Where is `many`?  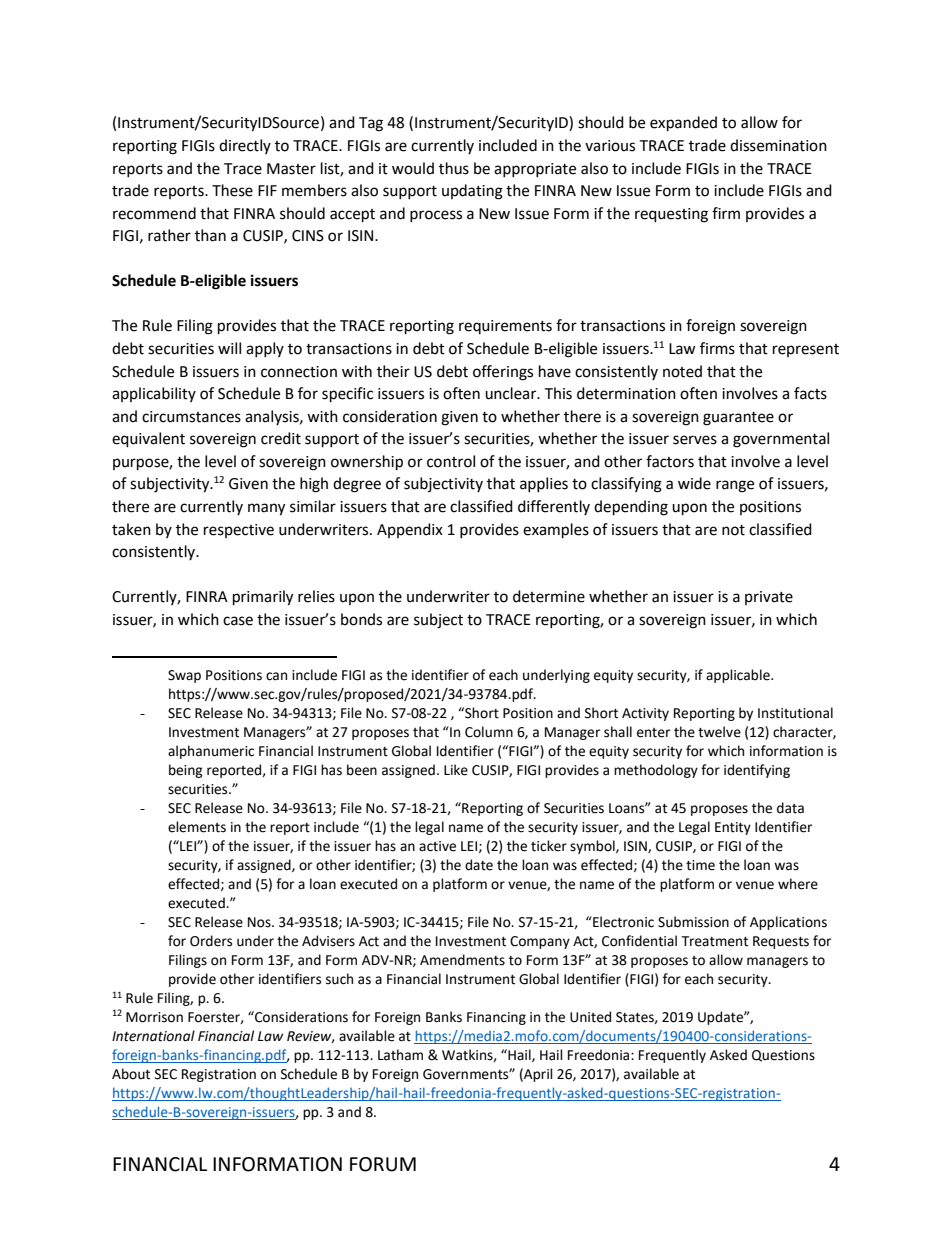
many is located at coordinates (266, 509).
